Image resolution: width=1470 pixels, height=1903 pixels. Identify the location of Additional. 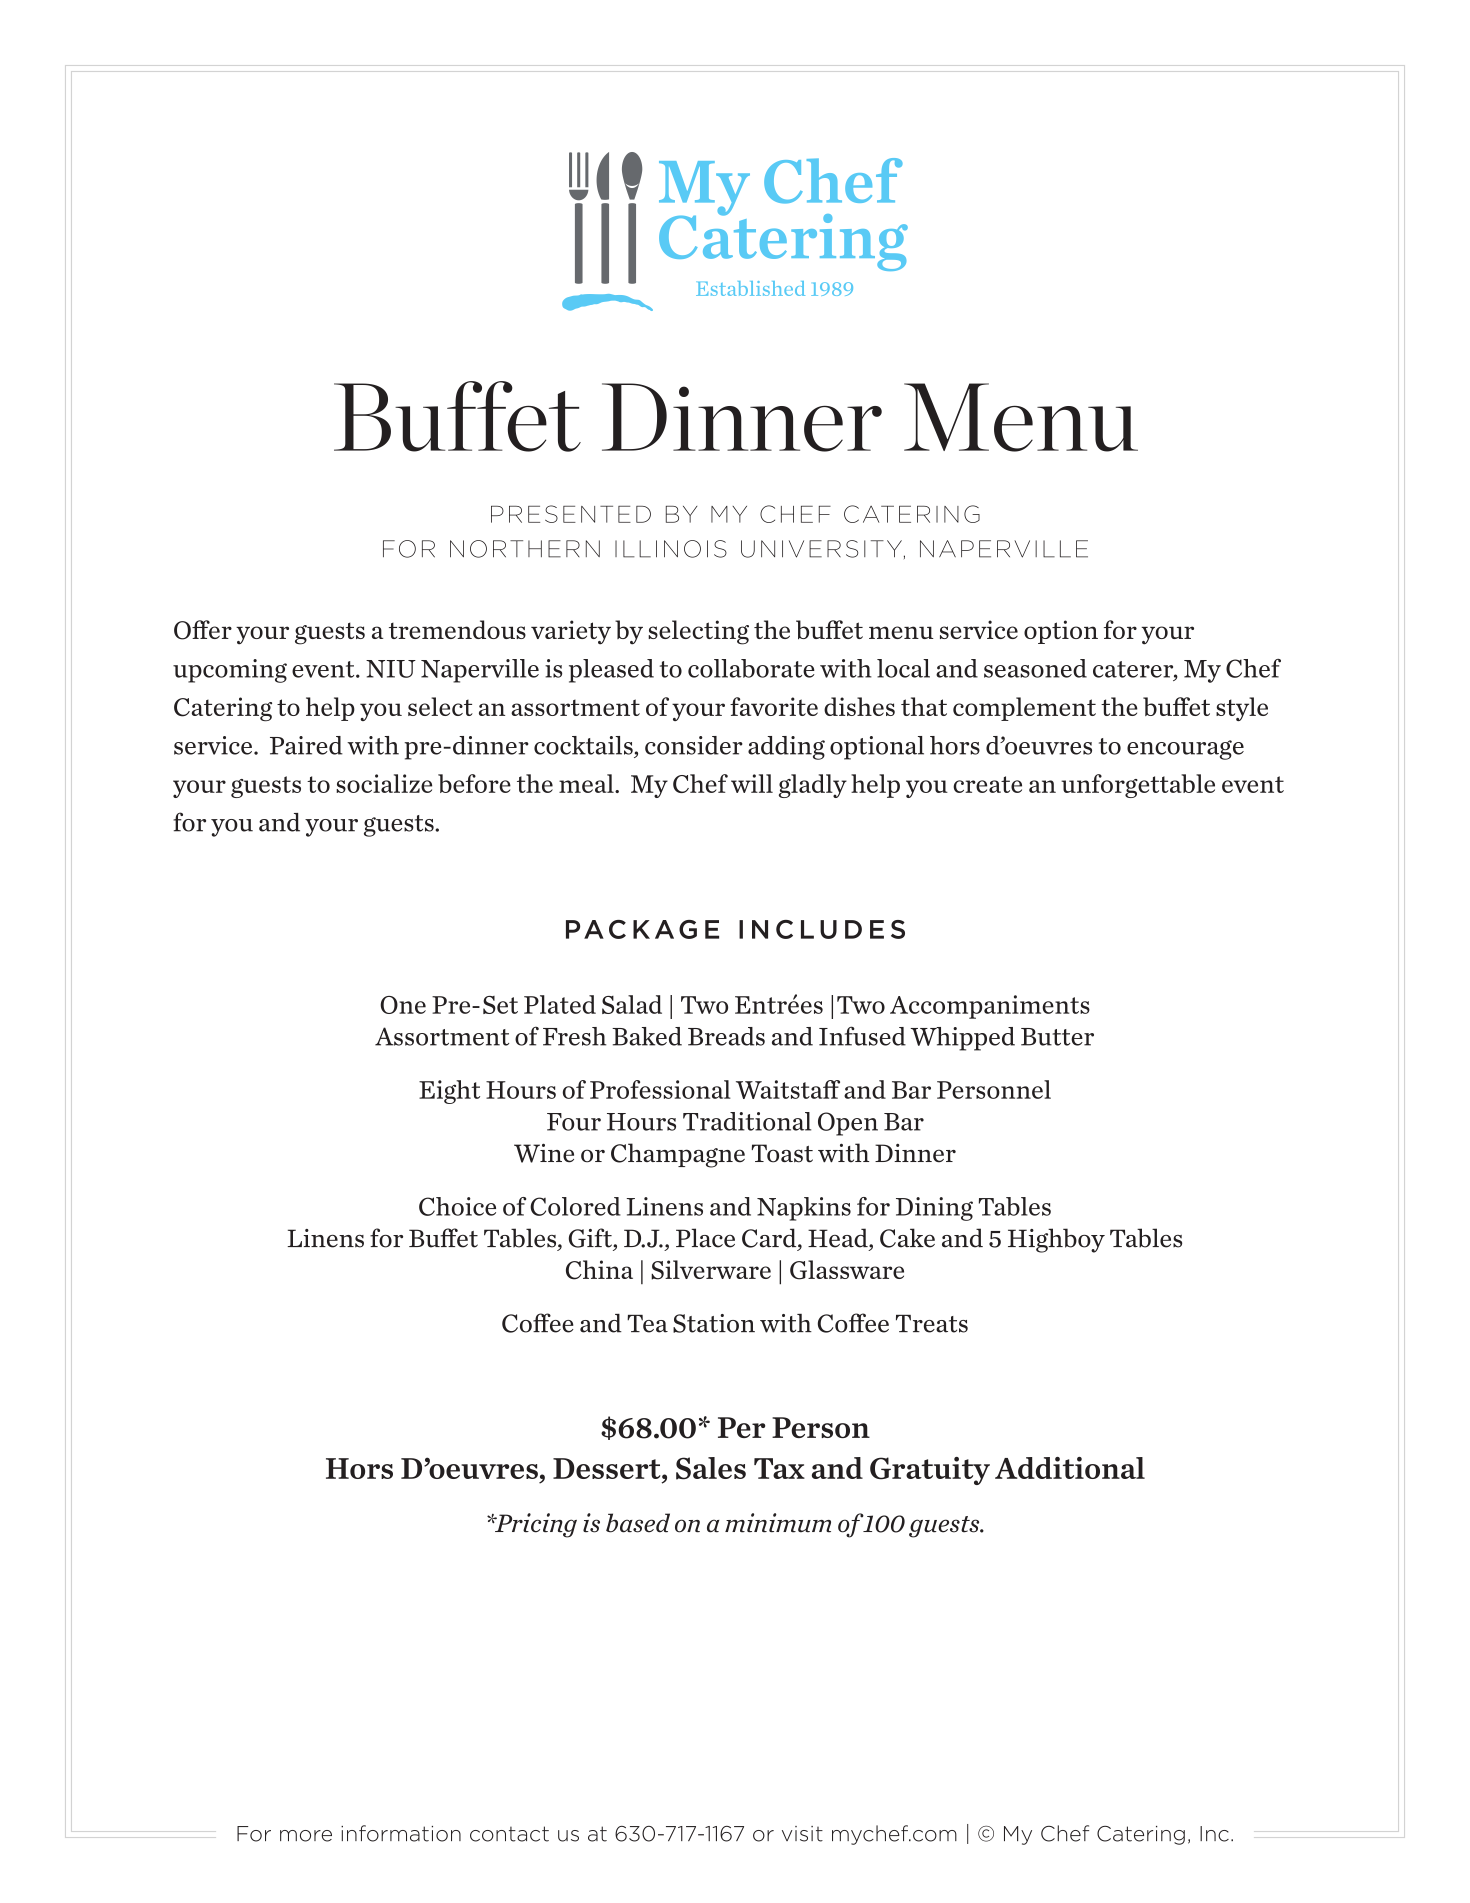
(1070, 1468).
